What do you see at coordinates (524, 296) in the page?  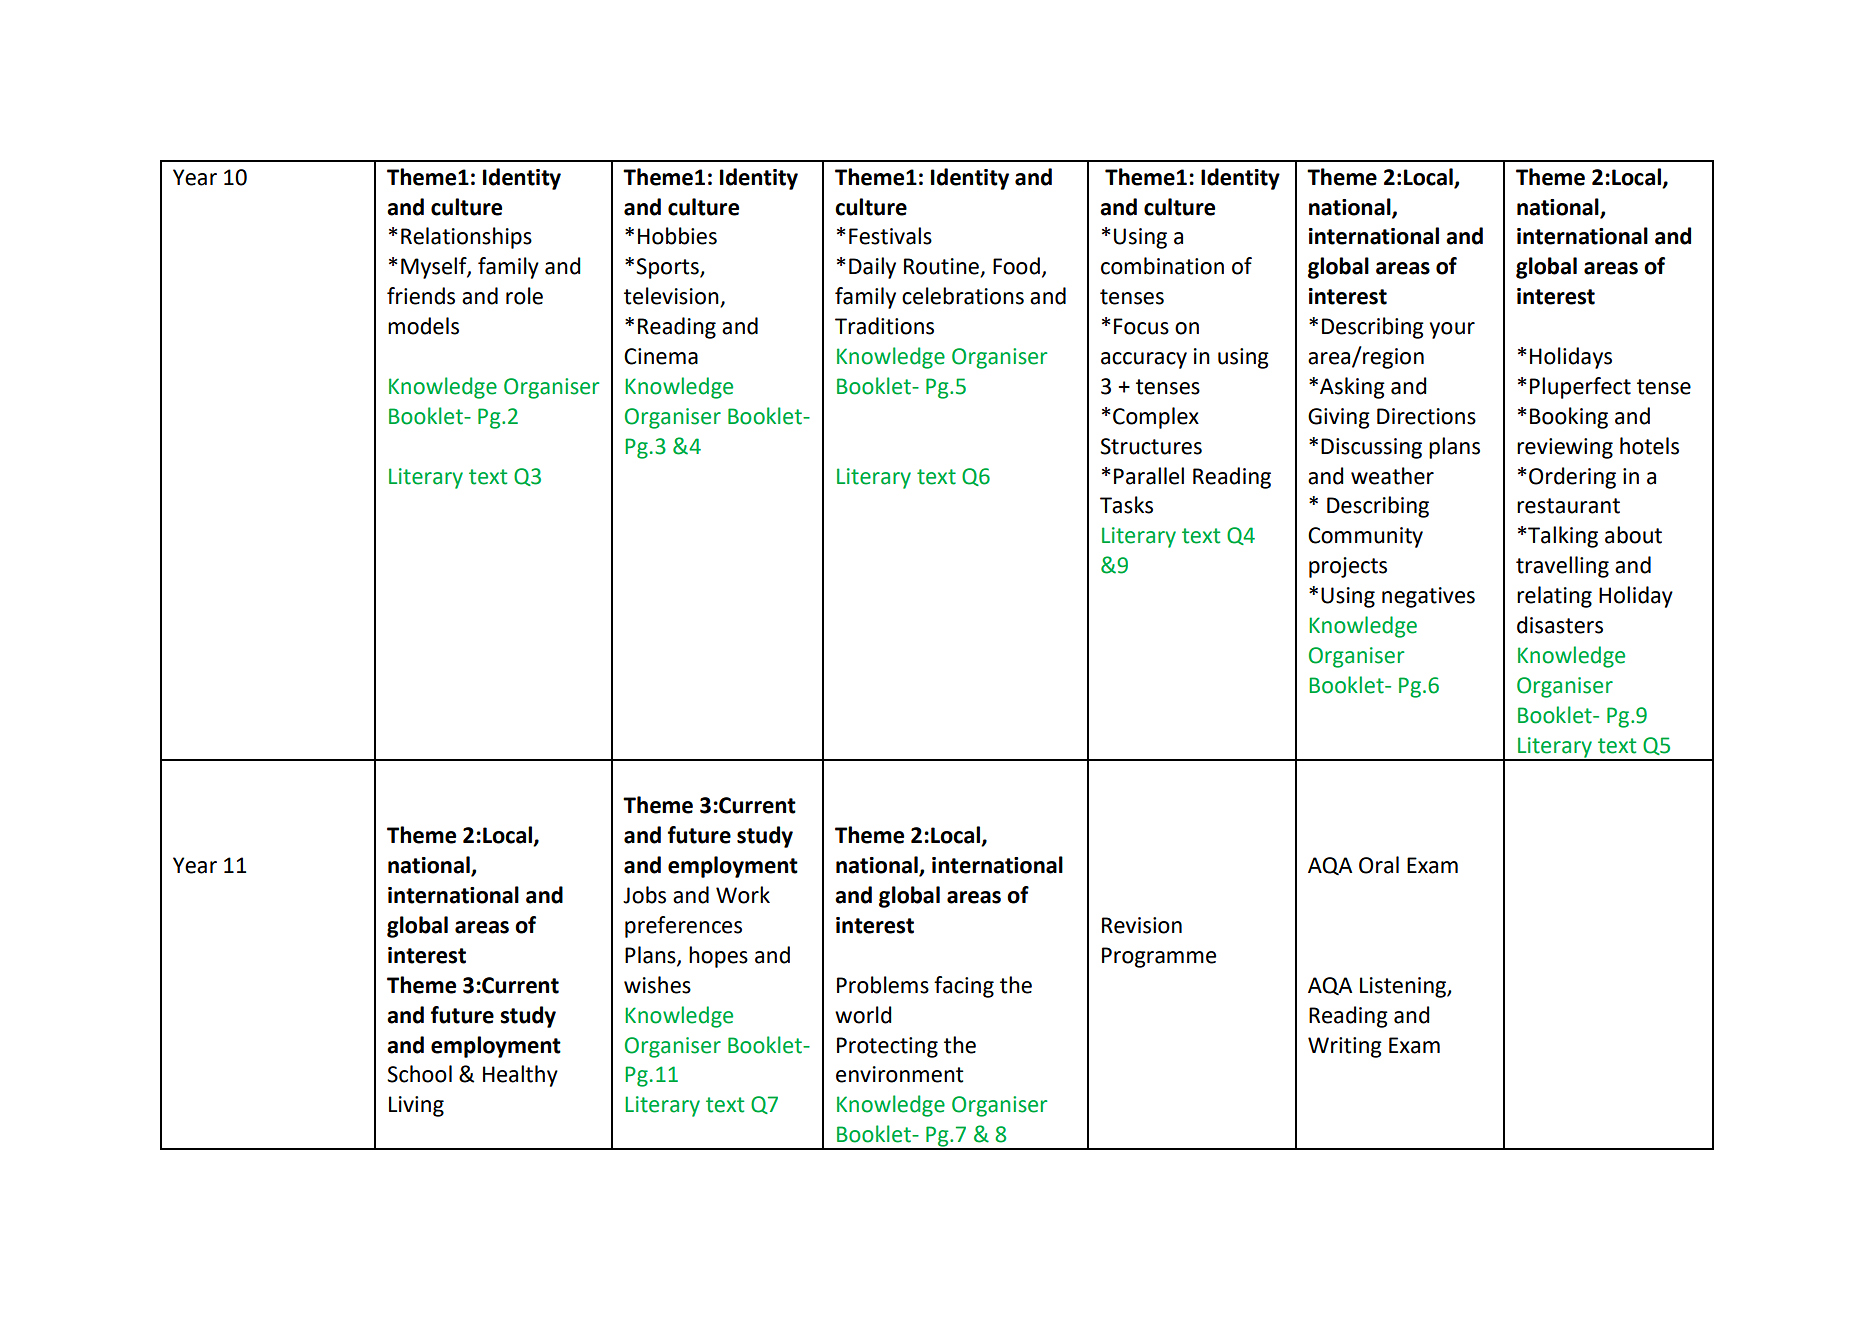 I see `role` at bounding box center [524, 296].
